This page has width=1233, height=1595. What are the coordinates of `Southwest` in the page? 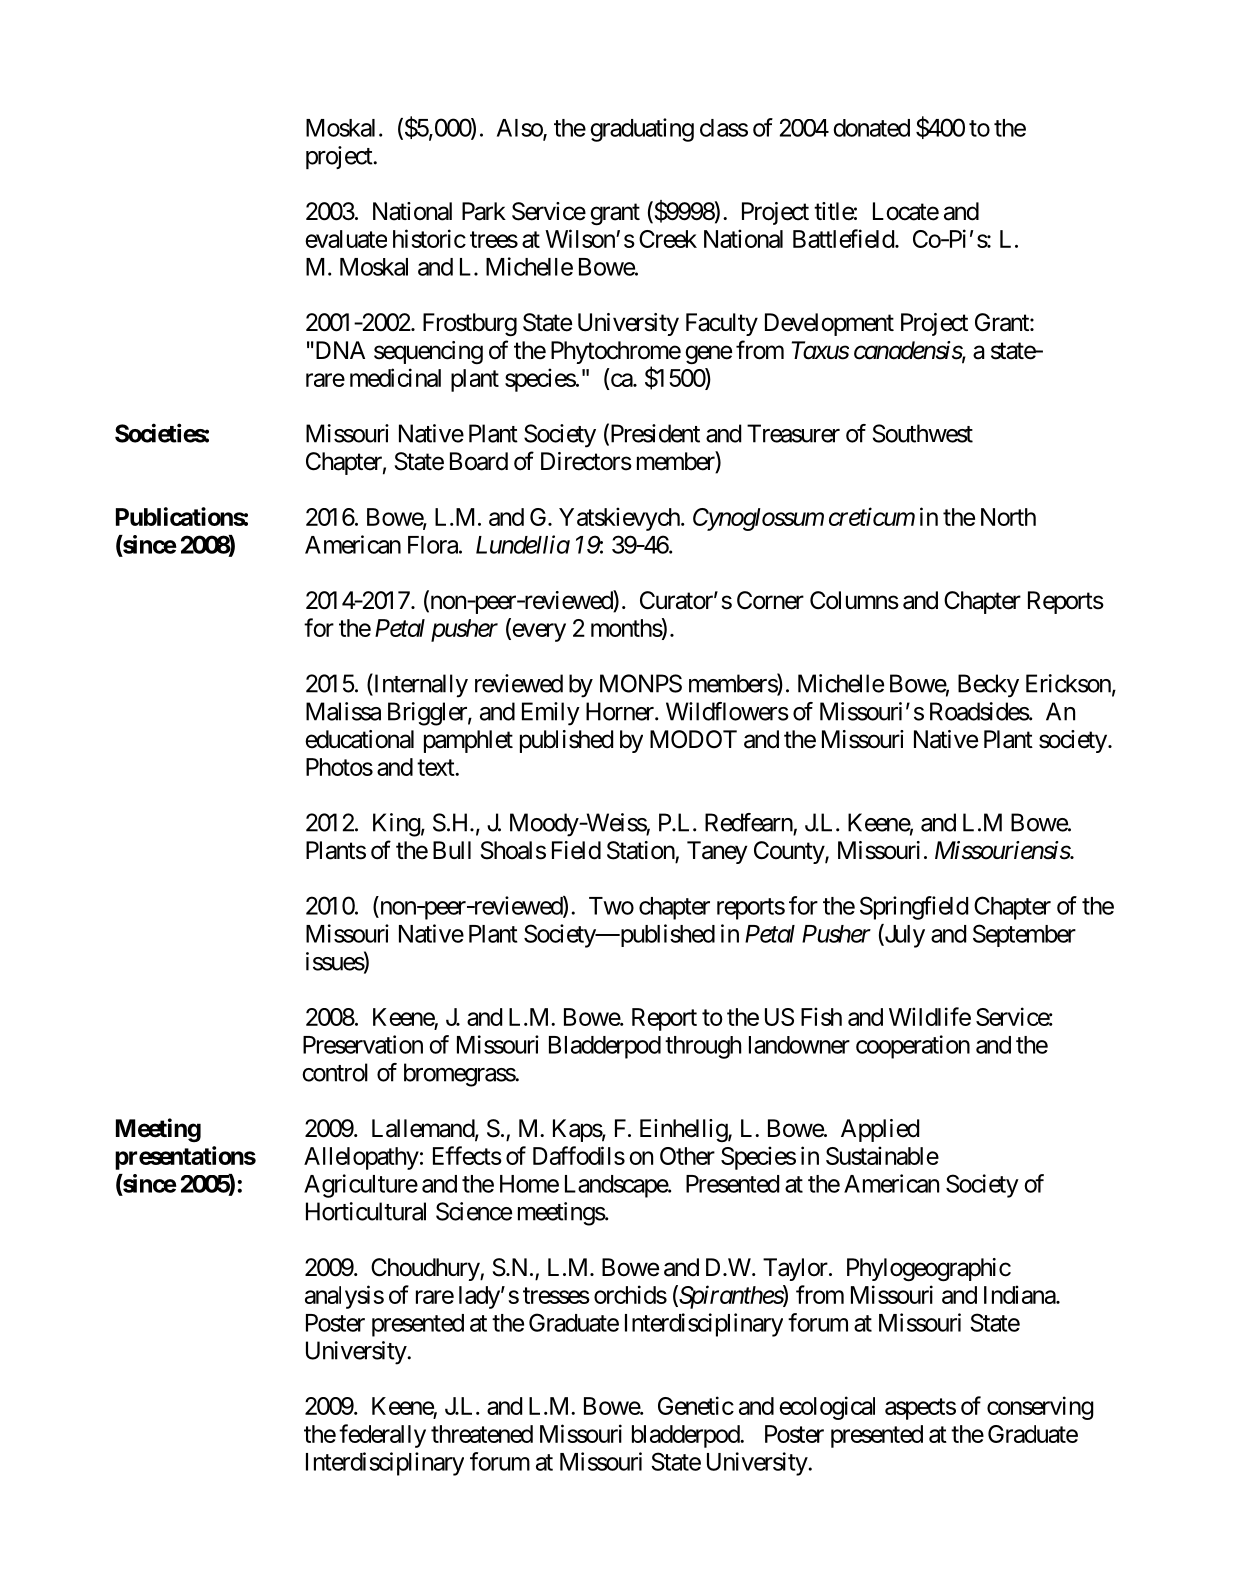 It's located at (923, 433).
